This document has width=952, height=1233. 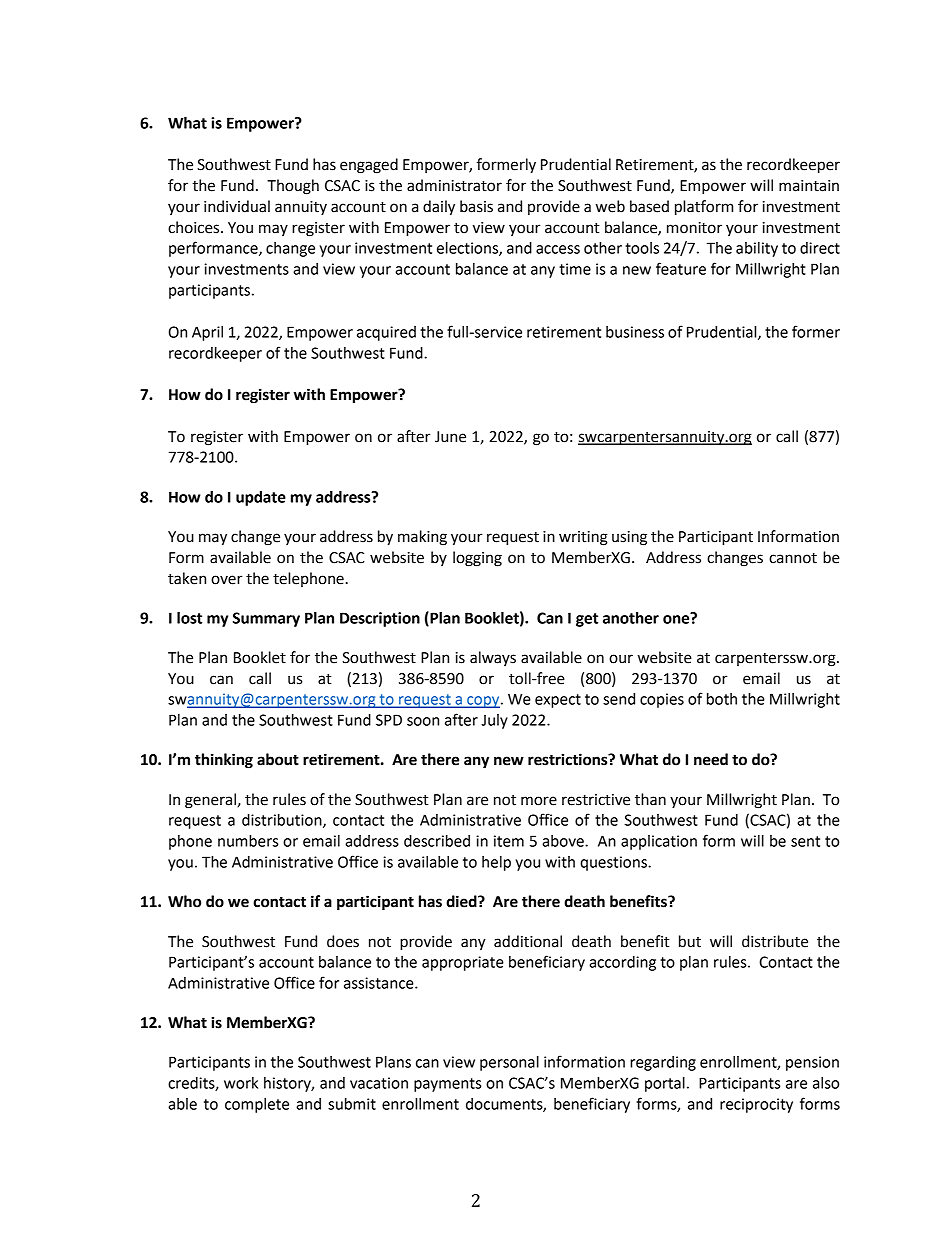 I want to click on individual, so click(x=237, y=206).
